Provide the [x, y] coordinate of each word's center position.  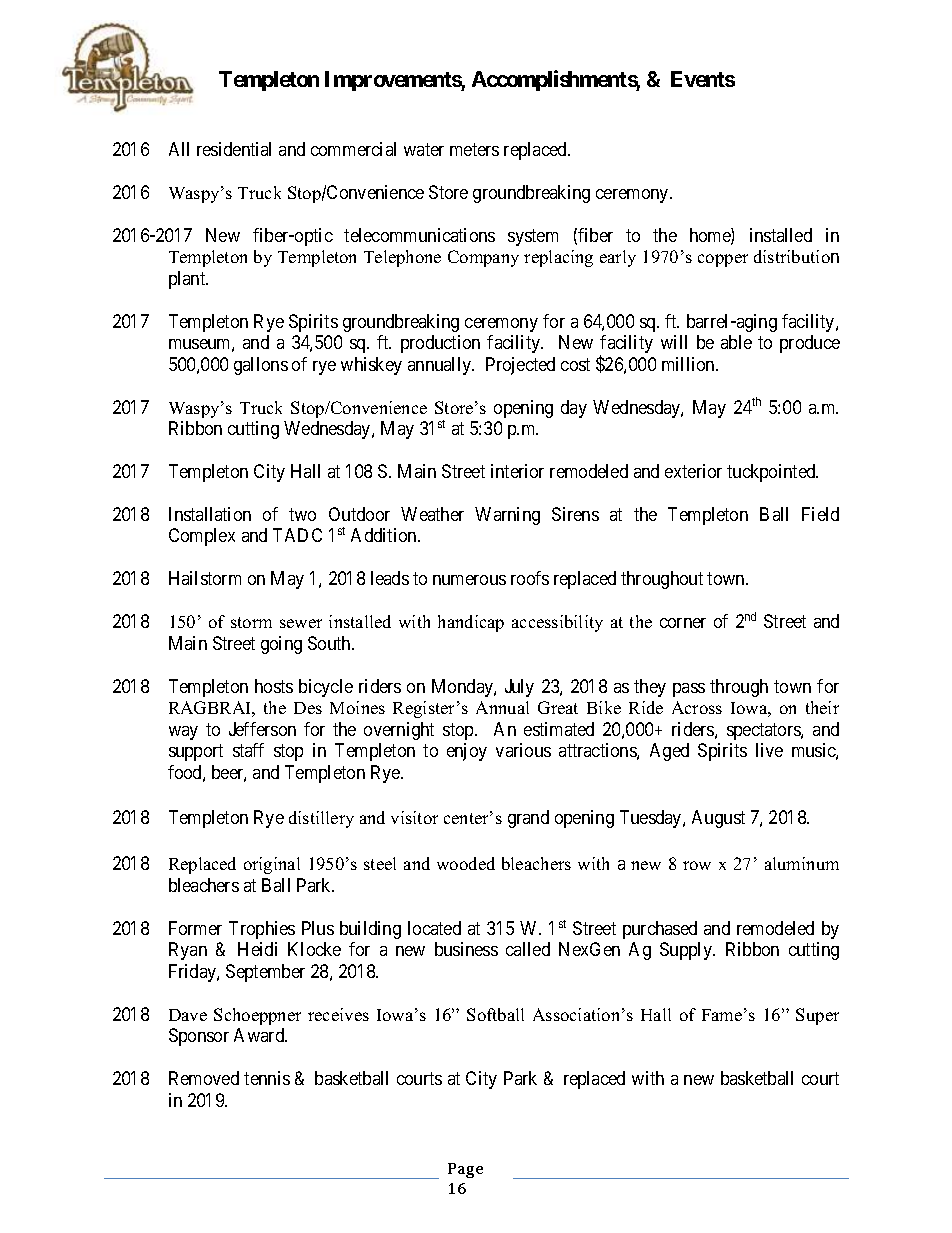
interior [517, 471]
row [697, 865]
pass [689, 690]
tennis [267, 1078]
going [281, 645]
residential [234, 149]
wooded [466, 863]
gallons [261, 366]
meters [474, 149]
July [519, 688]
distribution [796, 256]
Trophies [262, 930]
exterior [693, 471]
